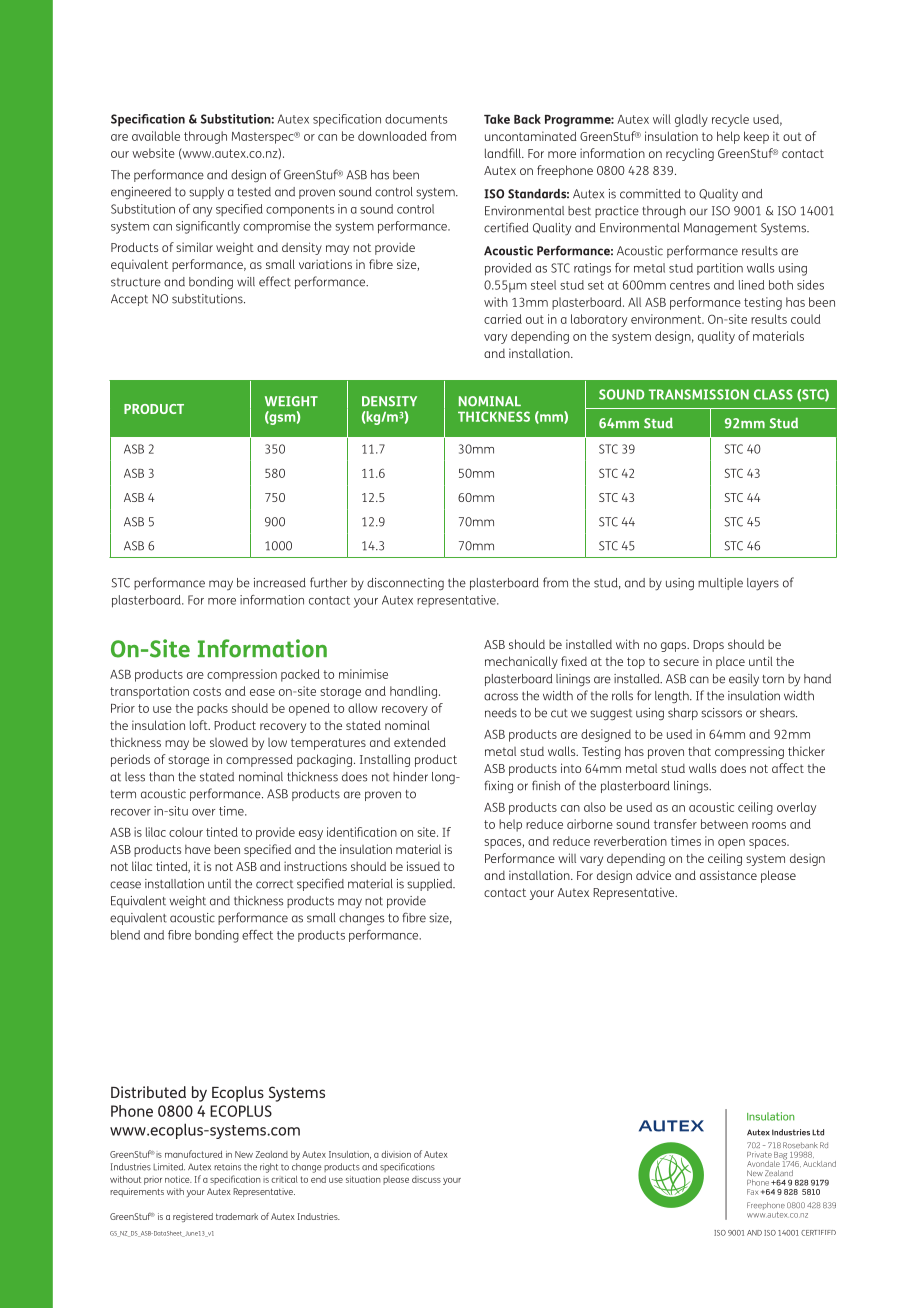  I want to click on supply, so click(206, 193).
